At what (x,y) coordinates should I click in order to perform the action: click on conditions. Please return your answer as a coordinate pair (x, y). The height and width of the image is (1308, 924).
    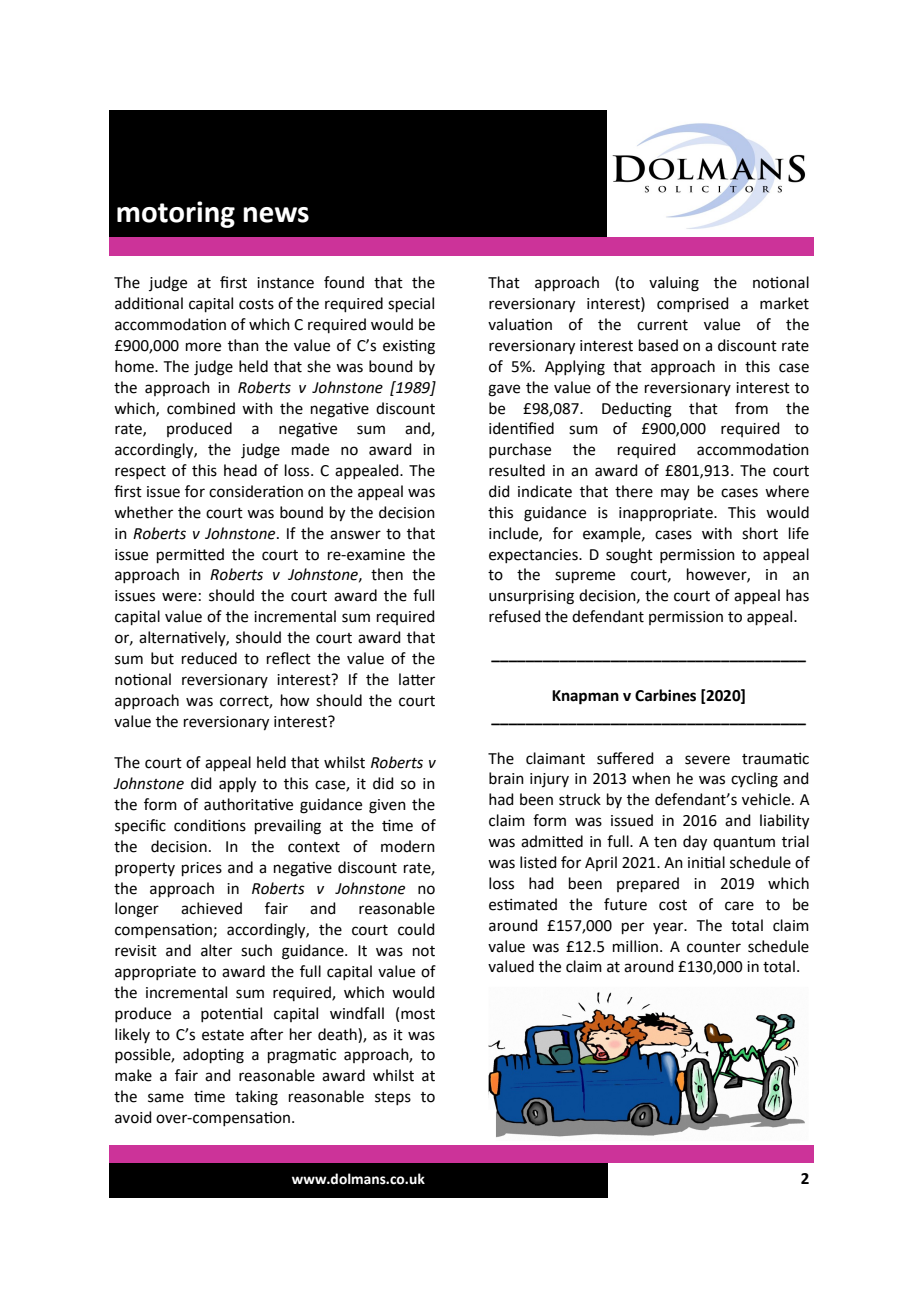
    Looking at the image, I should click on (210, 825).
